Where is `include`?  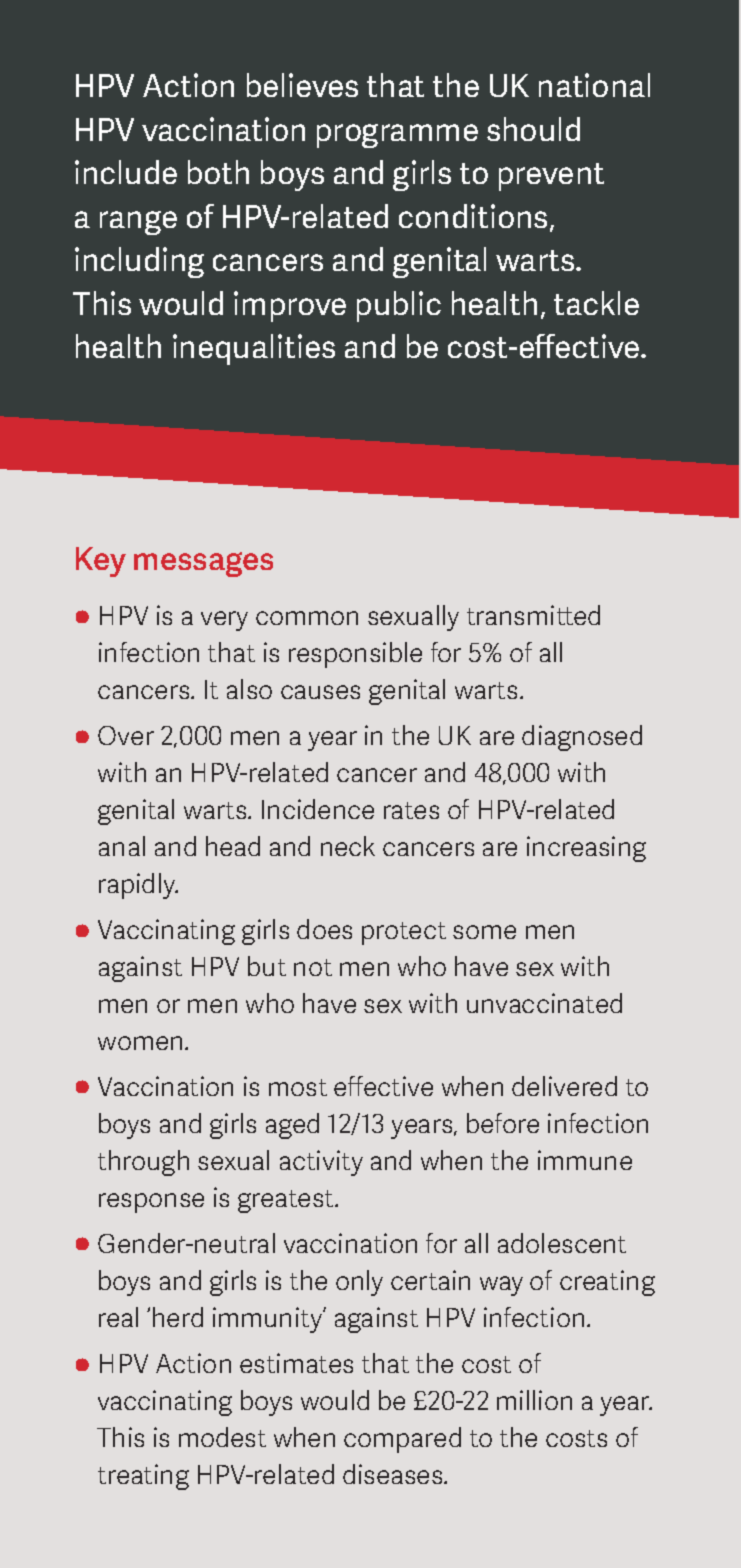
include is located at coordinates (126, 172).
